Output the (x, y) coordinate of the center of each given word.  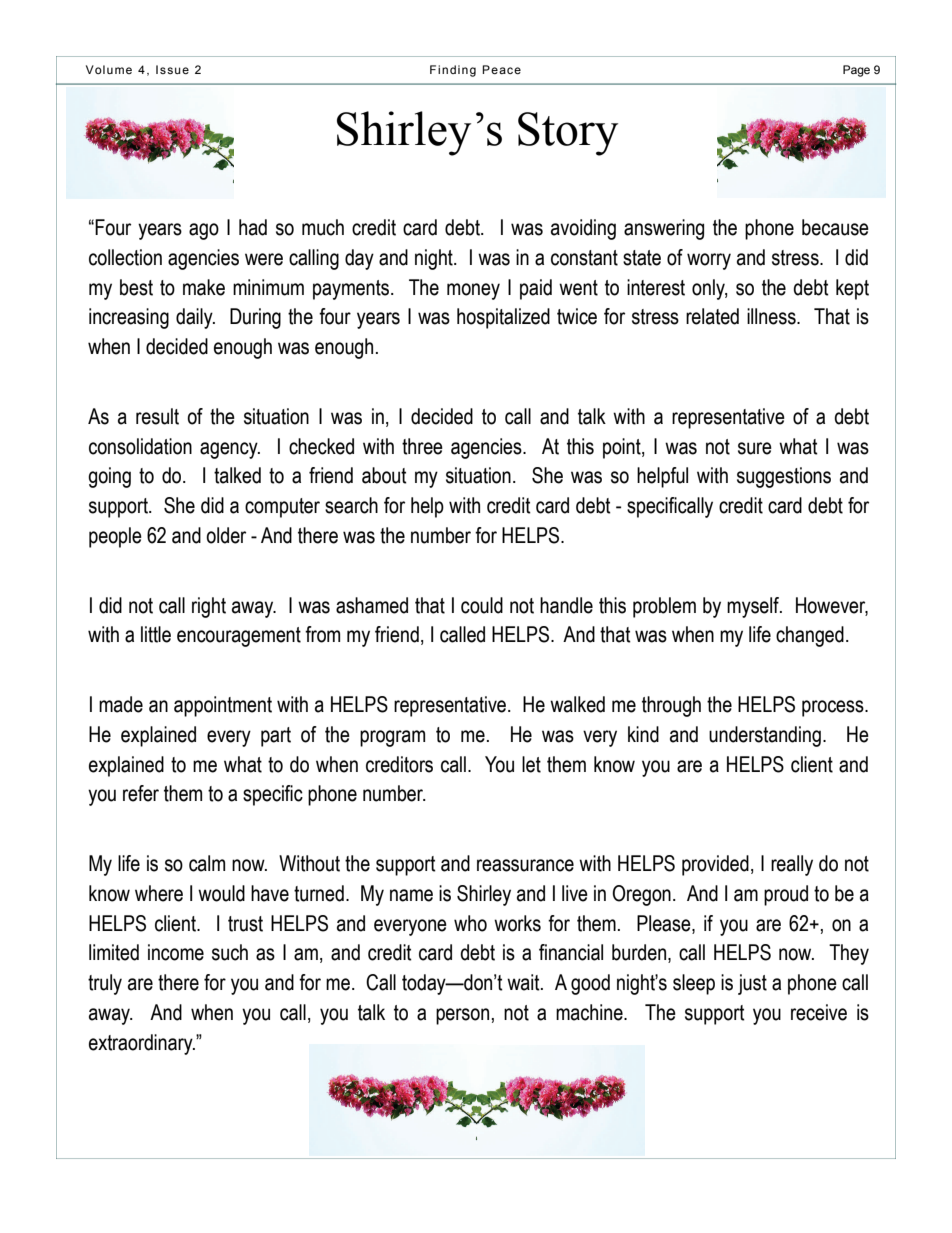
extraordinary (142, 1044)
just (752, 984)
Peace (501, 69)
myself (754, 607)
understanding (765, 736)
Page (856, 71)
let (531, 764)
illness (772, 316)
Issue (172, 69)
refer (141, 793)
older (226, 535)
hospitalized (503, 318)
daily (195, 318)
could (482, 605)
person (462, 1016)
